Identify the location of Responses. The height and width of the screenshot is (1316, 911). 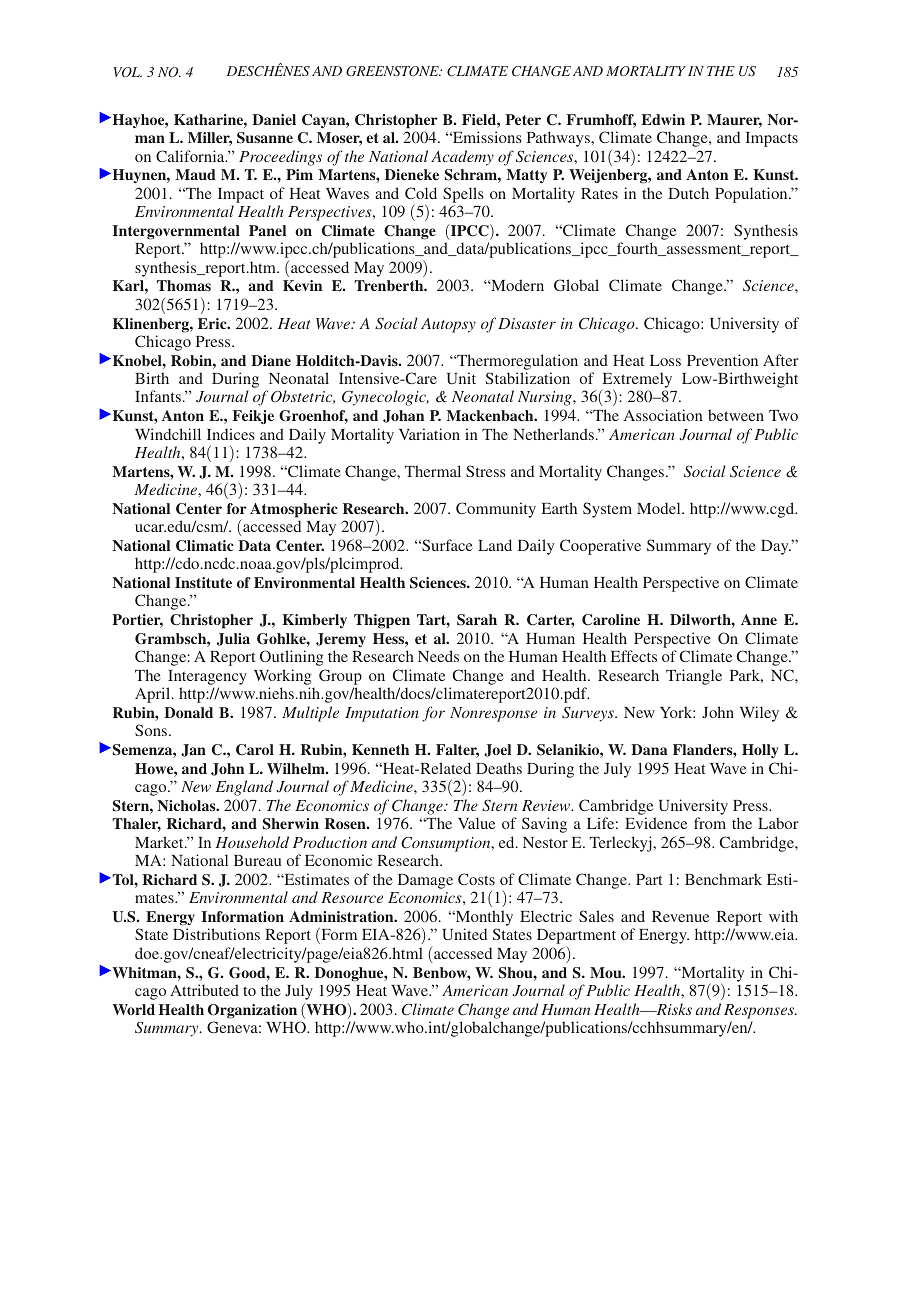
(760, 1011).
